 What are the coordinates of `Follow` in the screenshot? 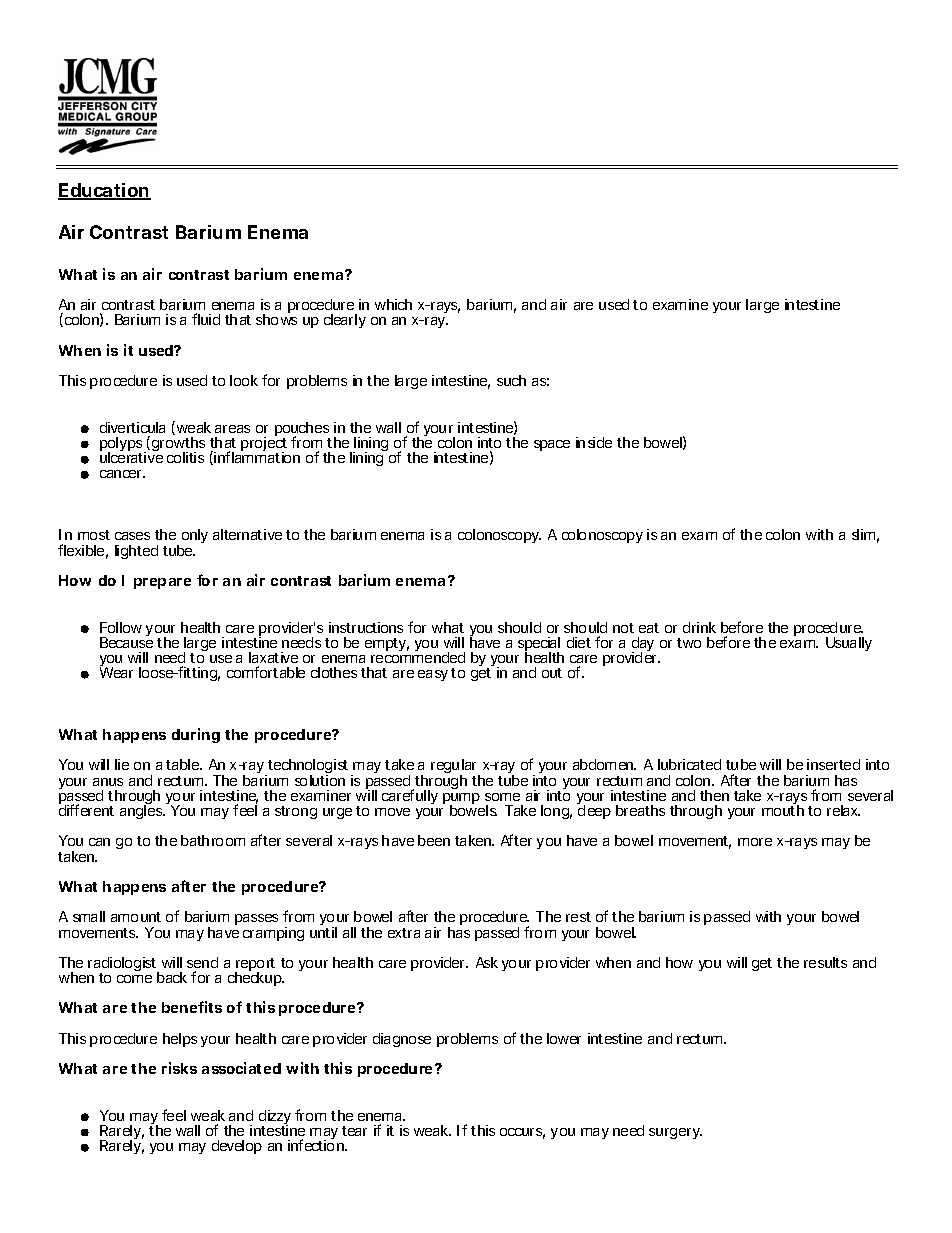 It's located at (121, 627).
